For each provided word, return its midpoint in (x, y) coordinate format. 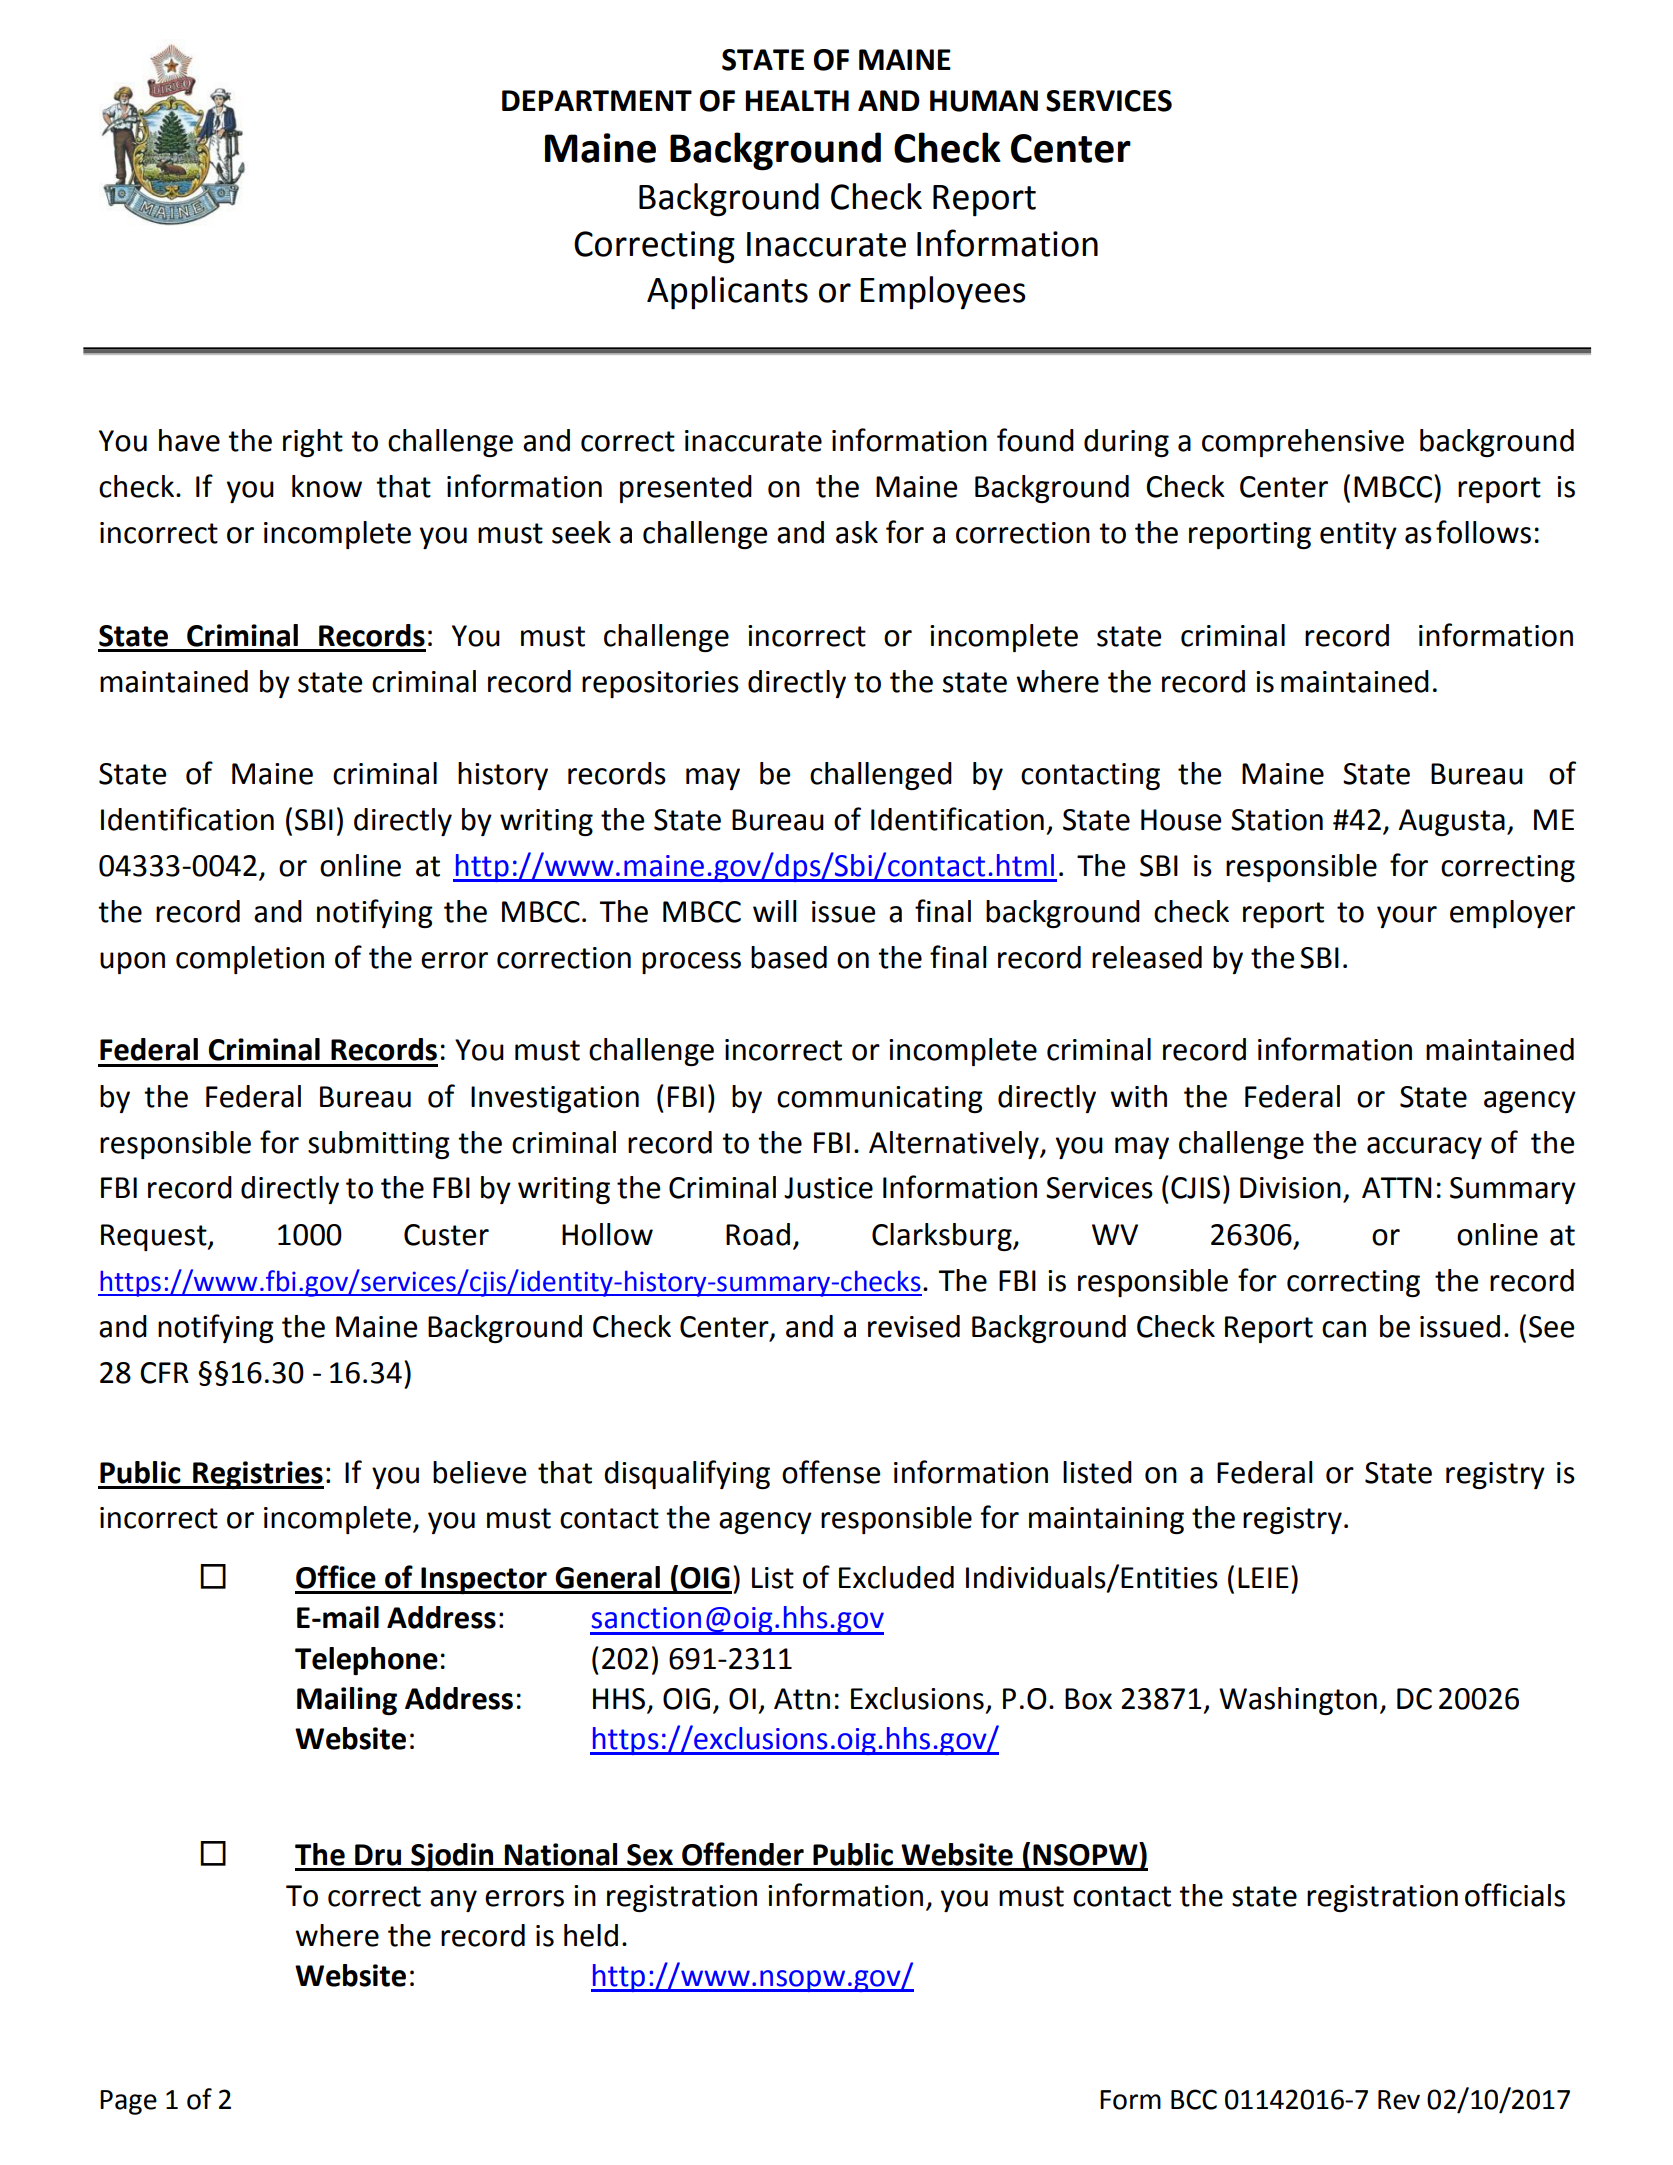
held (591, 1935)
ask (857, 532)
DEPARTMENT (597, 100)
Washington (1298, 1701)
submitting (379, 1145)
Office (336, 1577)
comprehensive (1303, 443)
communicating (880, 1099)
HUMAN (984, 101)
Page (128, 2102)
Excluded (896, 1577)
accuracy (1424, 1148)
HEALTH (797, 100)
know (327, 486)
